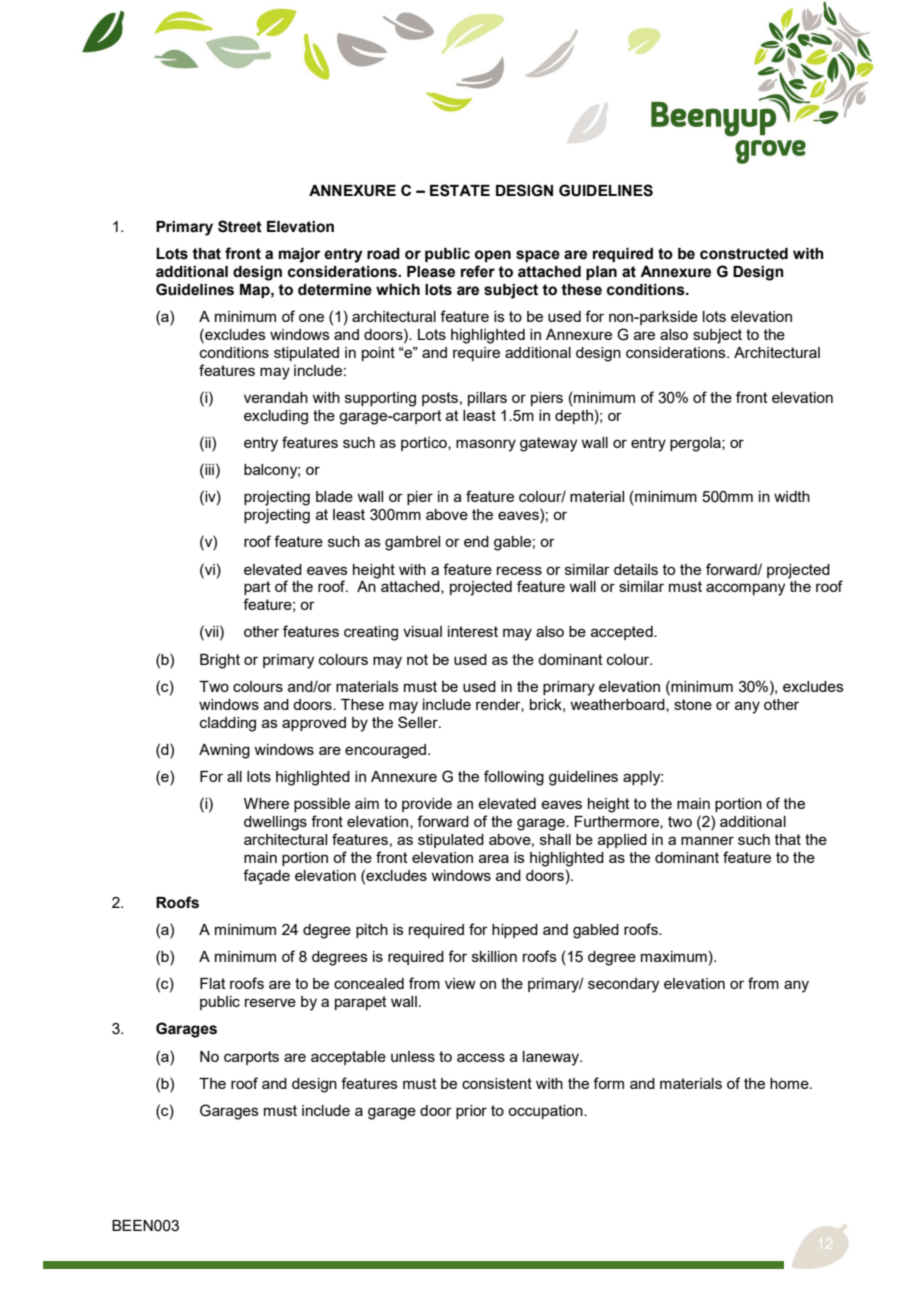  What do you see at coordinates (486, 445) in the screenshot?
I see `masonry` at bounding box center [486, 445].
